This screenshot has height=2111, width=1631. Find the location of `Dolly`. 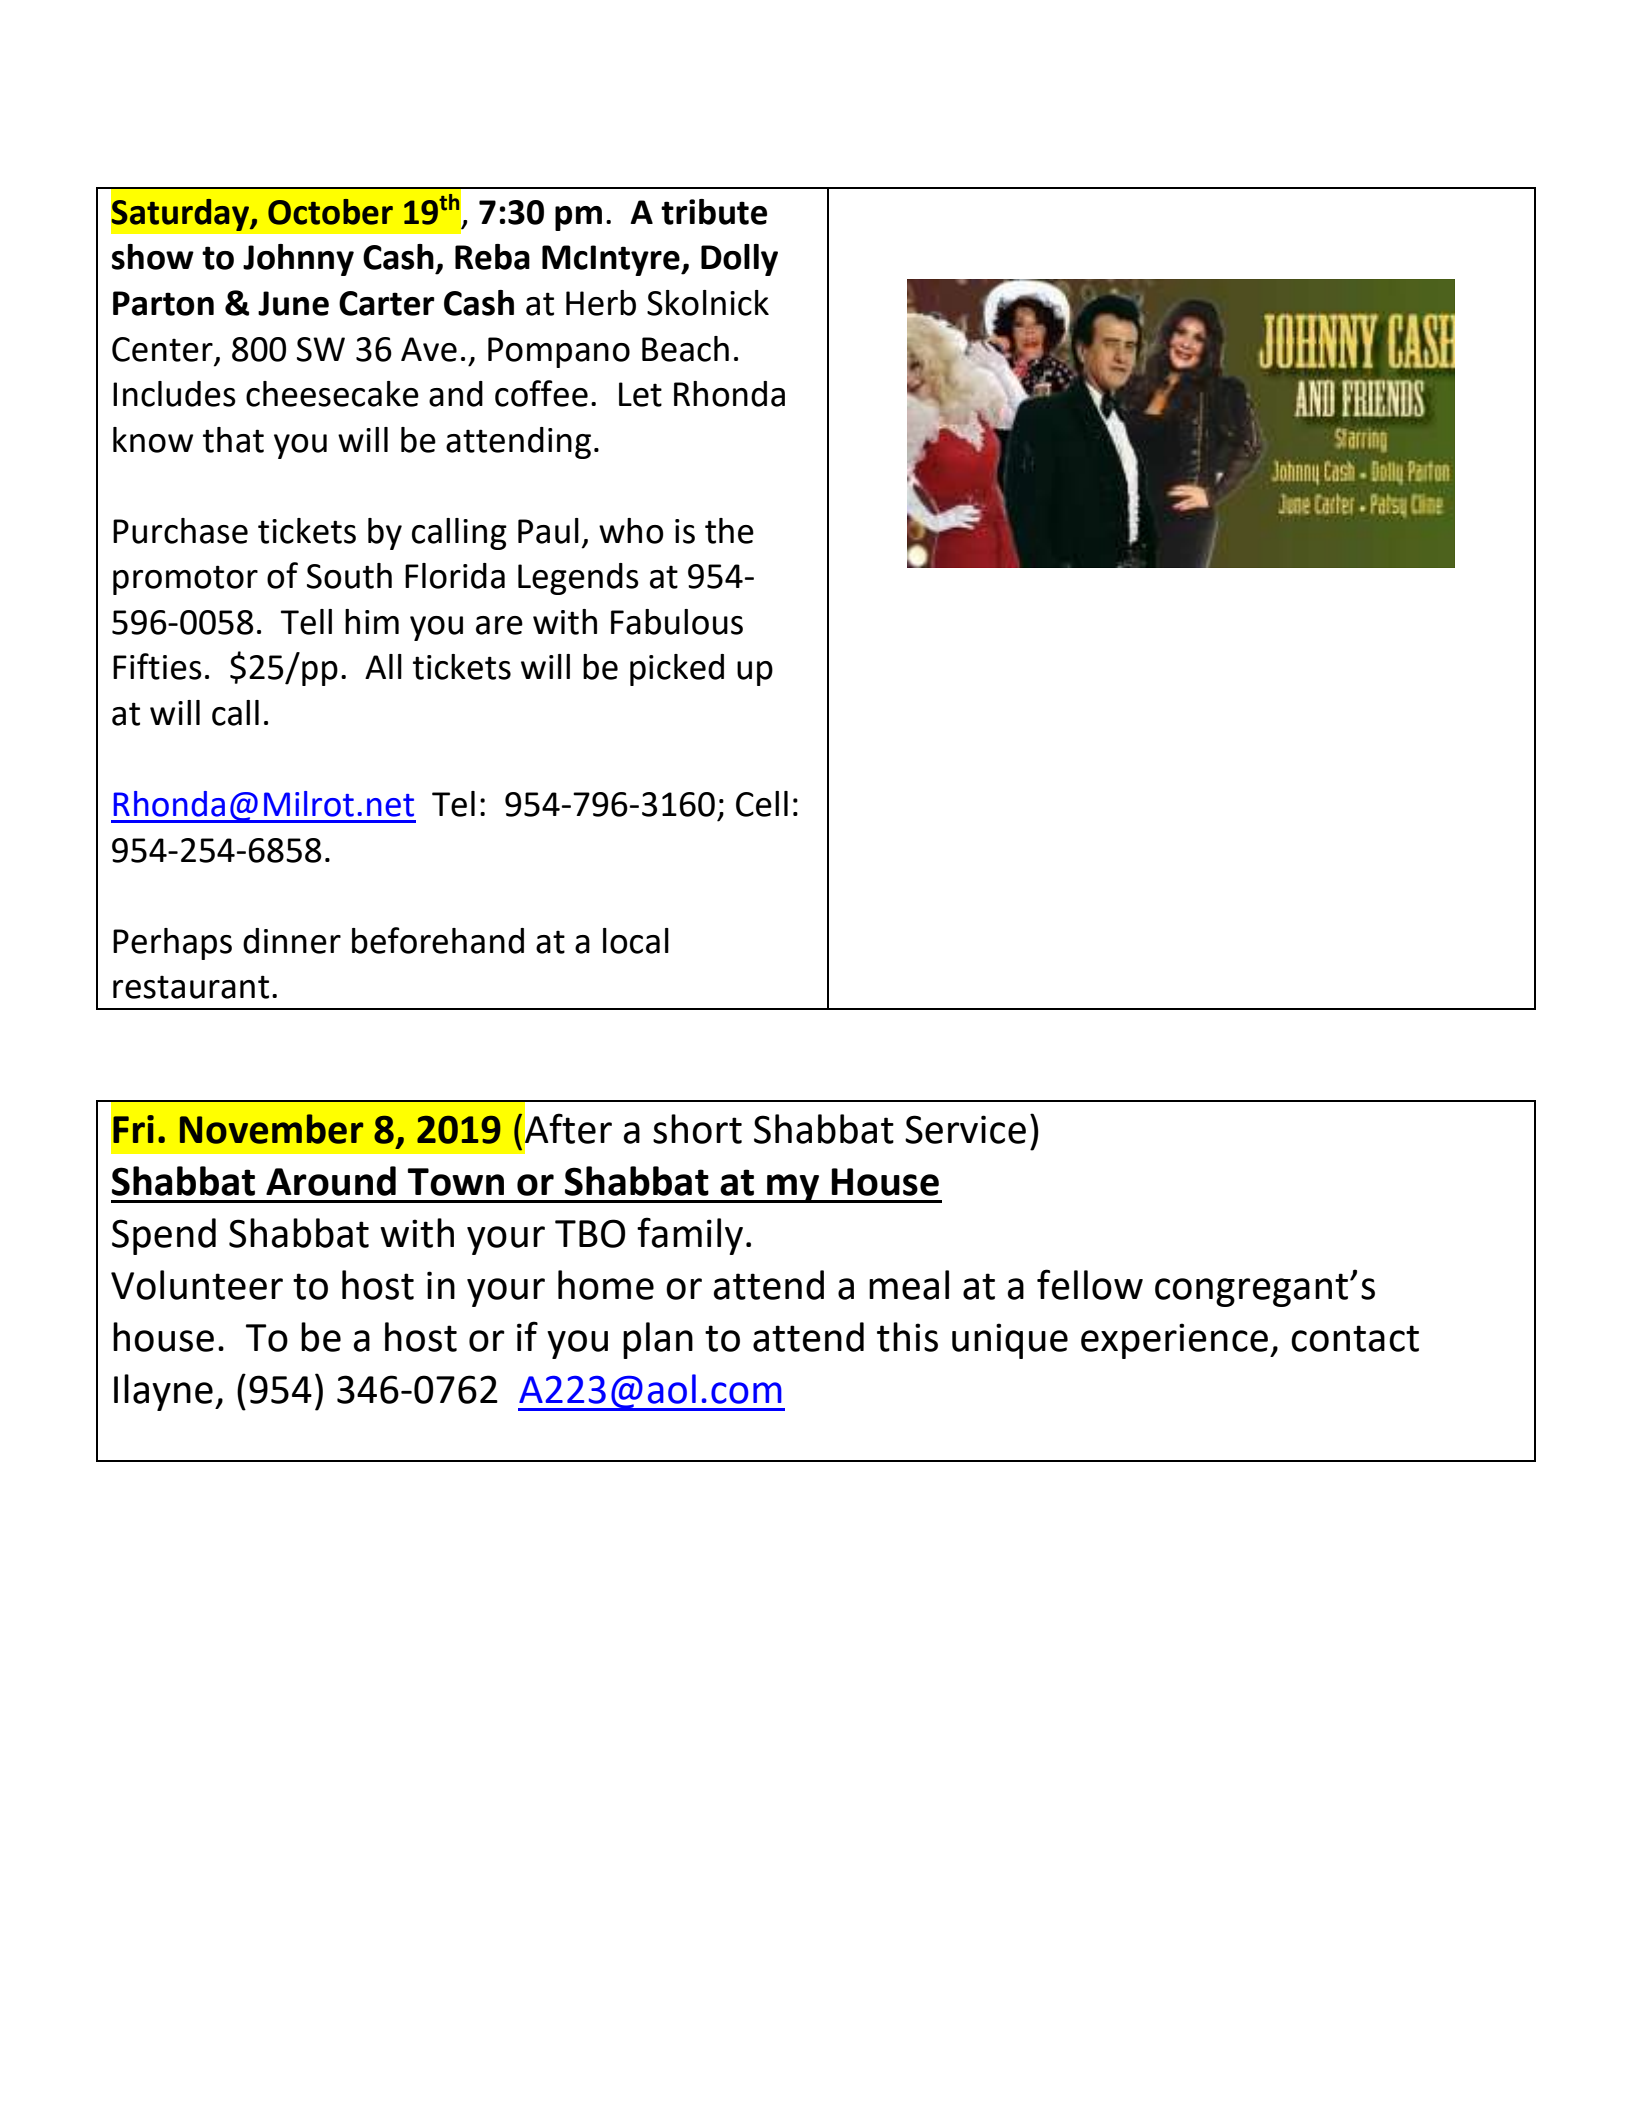

Dolly is located at coordinates (739, 260).
